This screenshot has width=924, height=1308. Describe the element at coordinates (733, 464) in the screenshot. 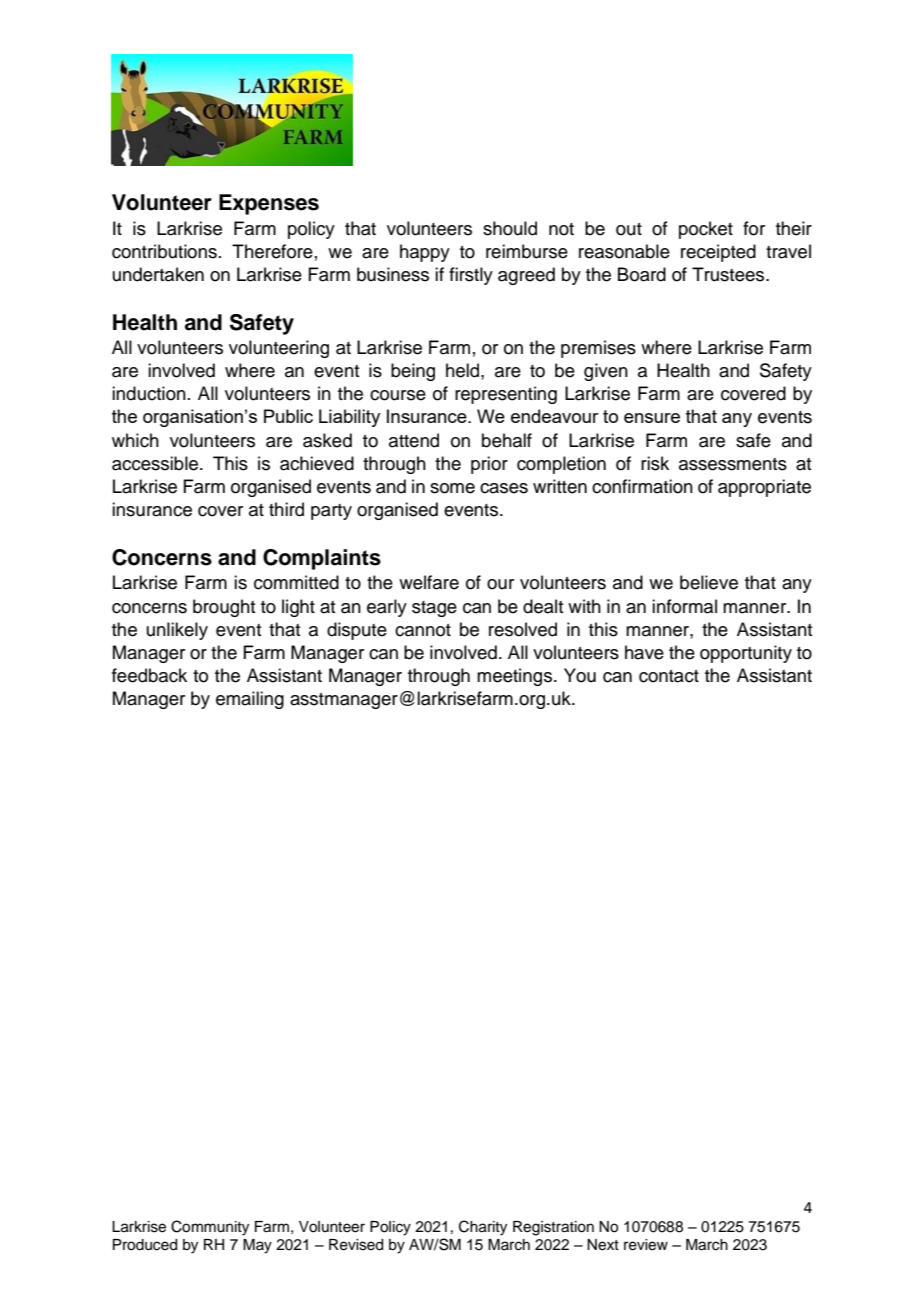

I see `assessments` at that location.
